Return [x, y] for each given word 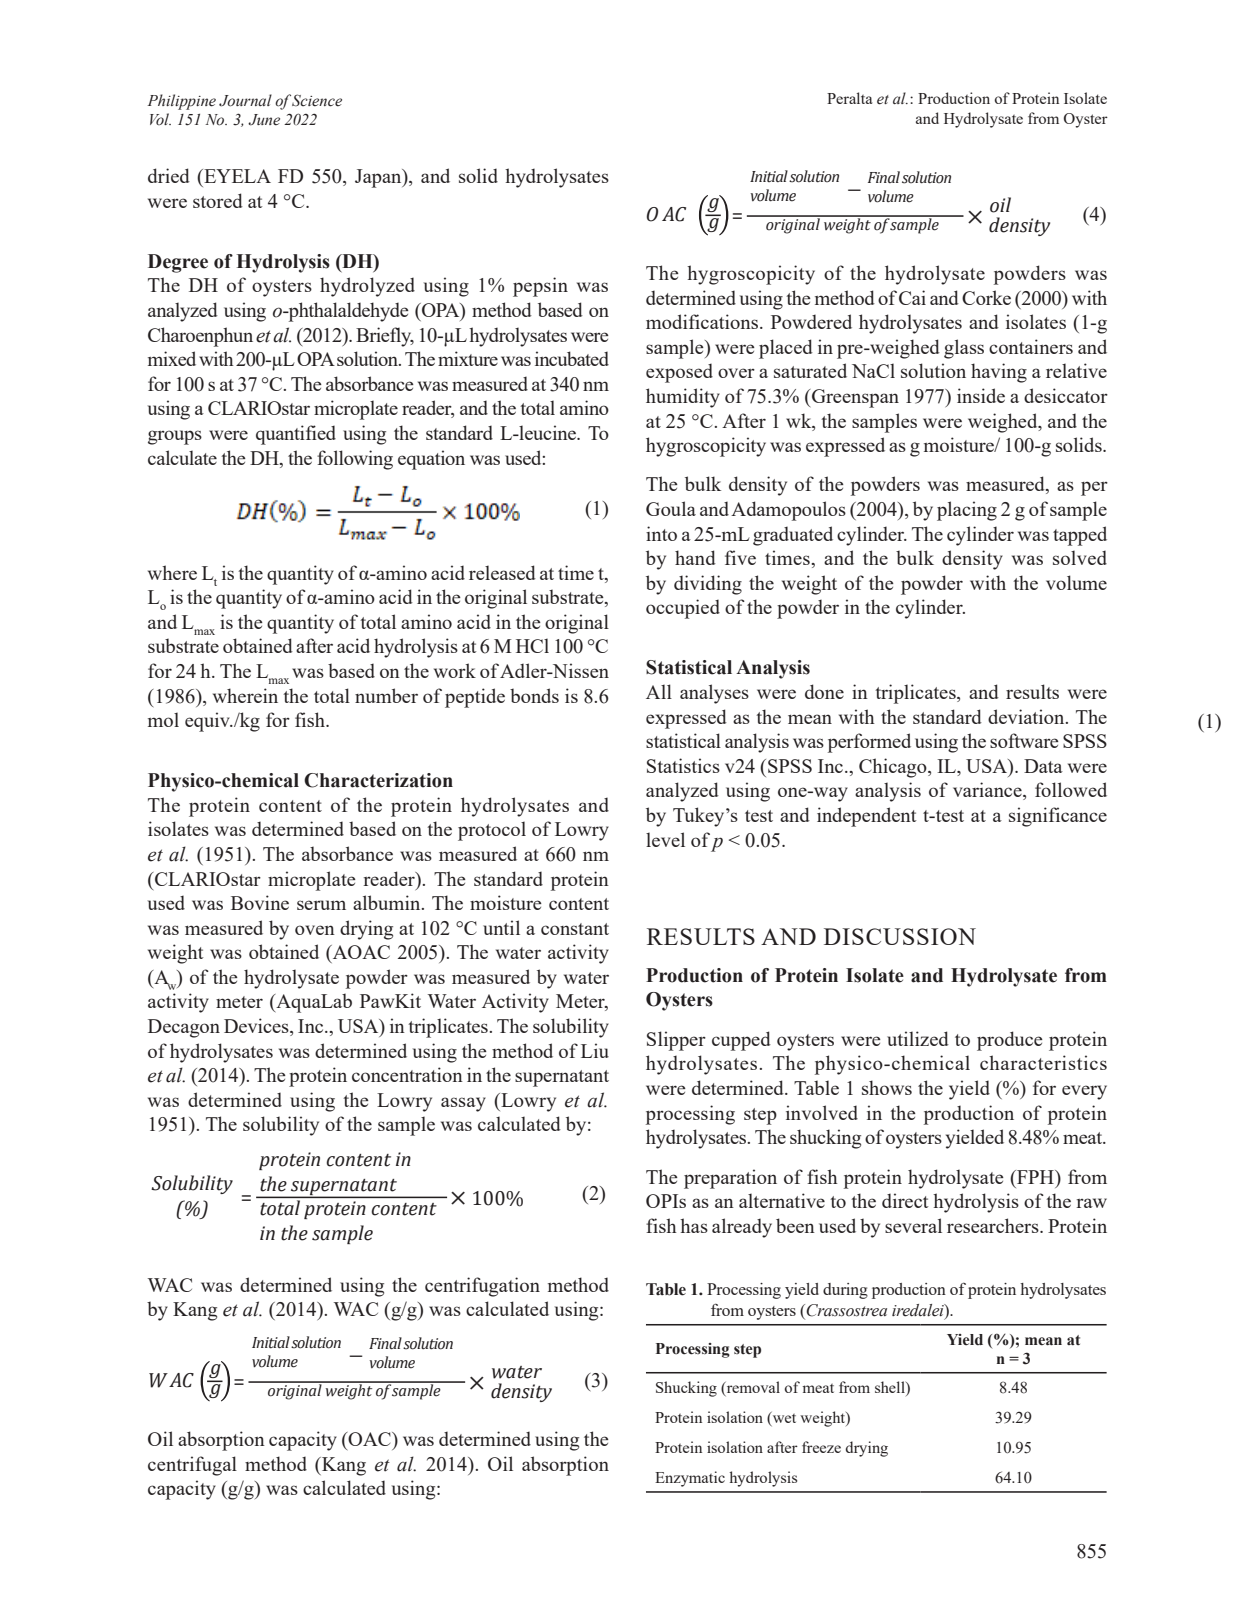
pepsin [540, 287]
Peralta [849, 98]
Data [1043, 766]
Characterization [378, 780]
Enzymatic [690, 1479]
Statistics [683, 765]
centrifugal [192, 1466]
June [264, 120]
